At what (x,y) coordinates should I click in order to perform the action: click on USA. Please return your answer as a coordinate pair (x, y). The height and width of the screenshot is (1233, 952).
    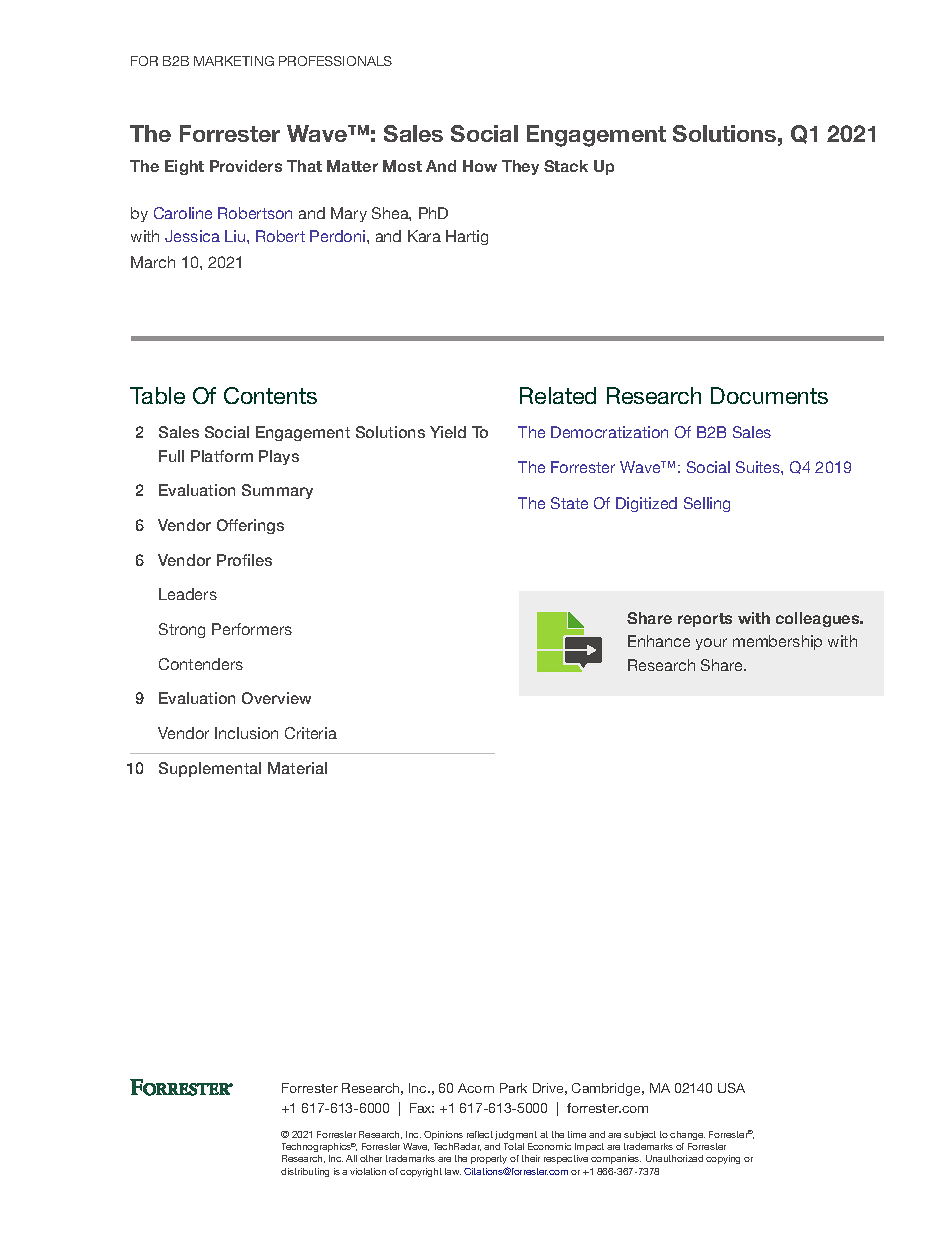
    Looking at the image, I should click on (731, 1088).
